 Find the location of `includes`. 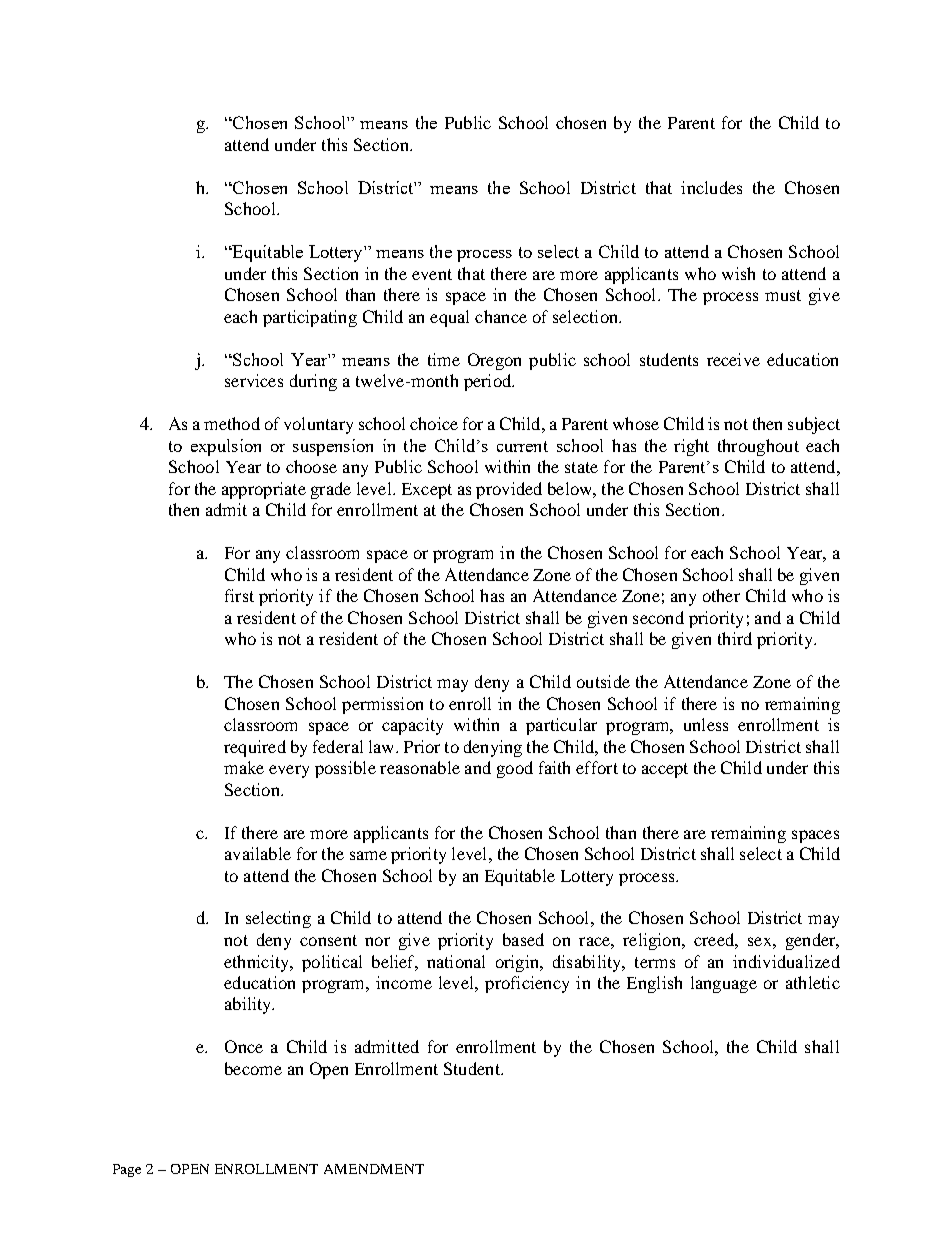

includes is located at coordinates (711, 187).
